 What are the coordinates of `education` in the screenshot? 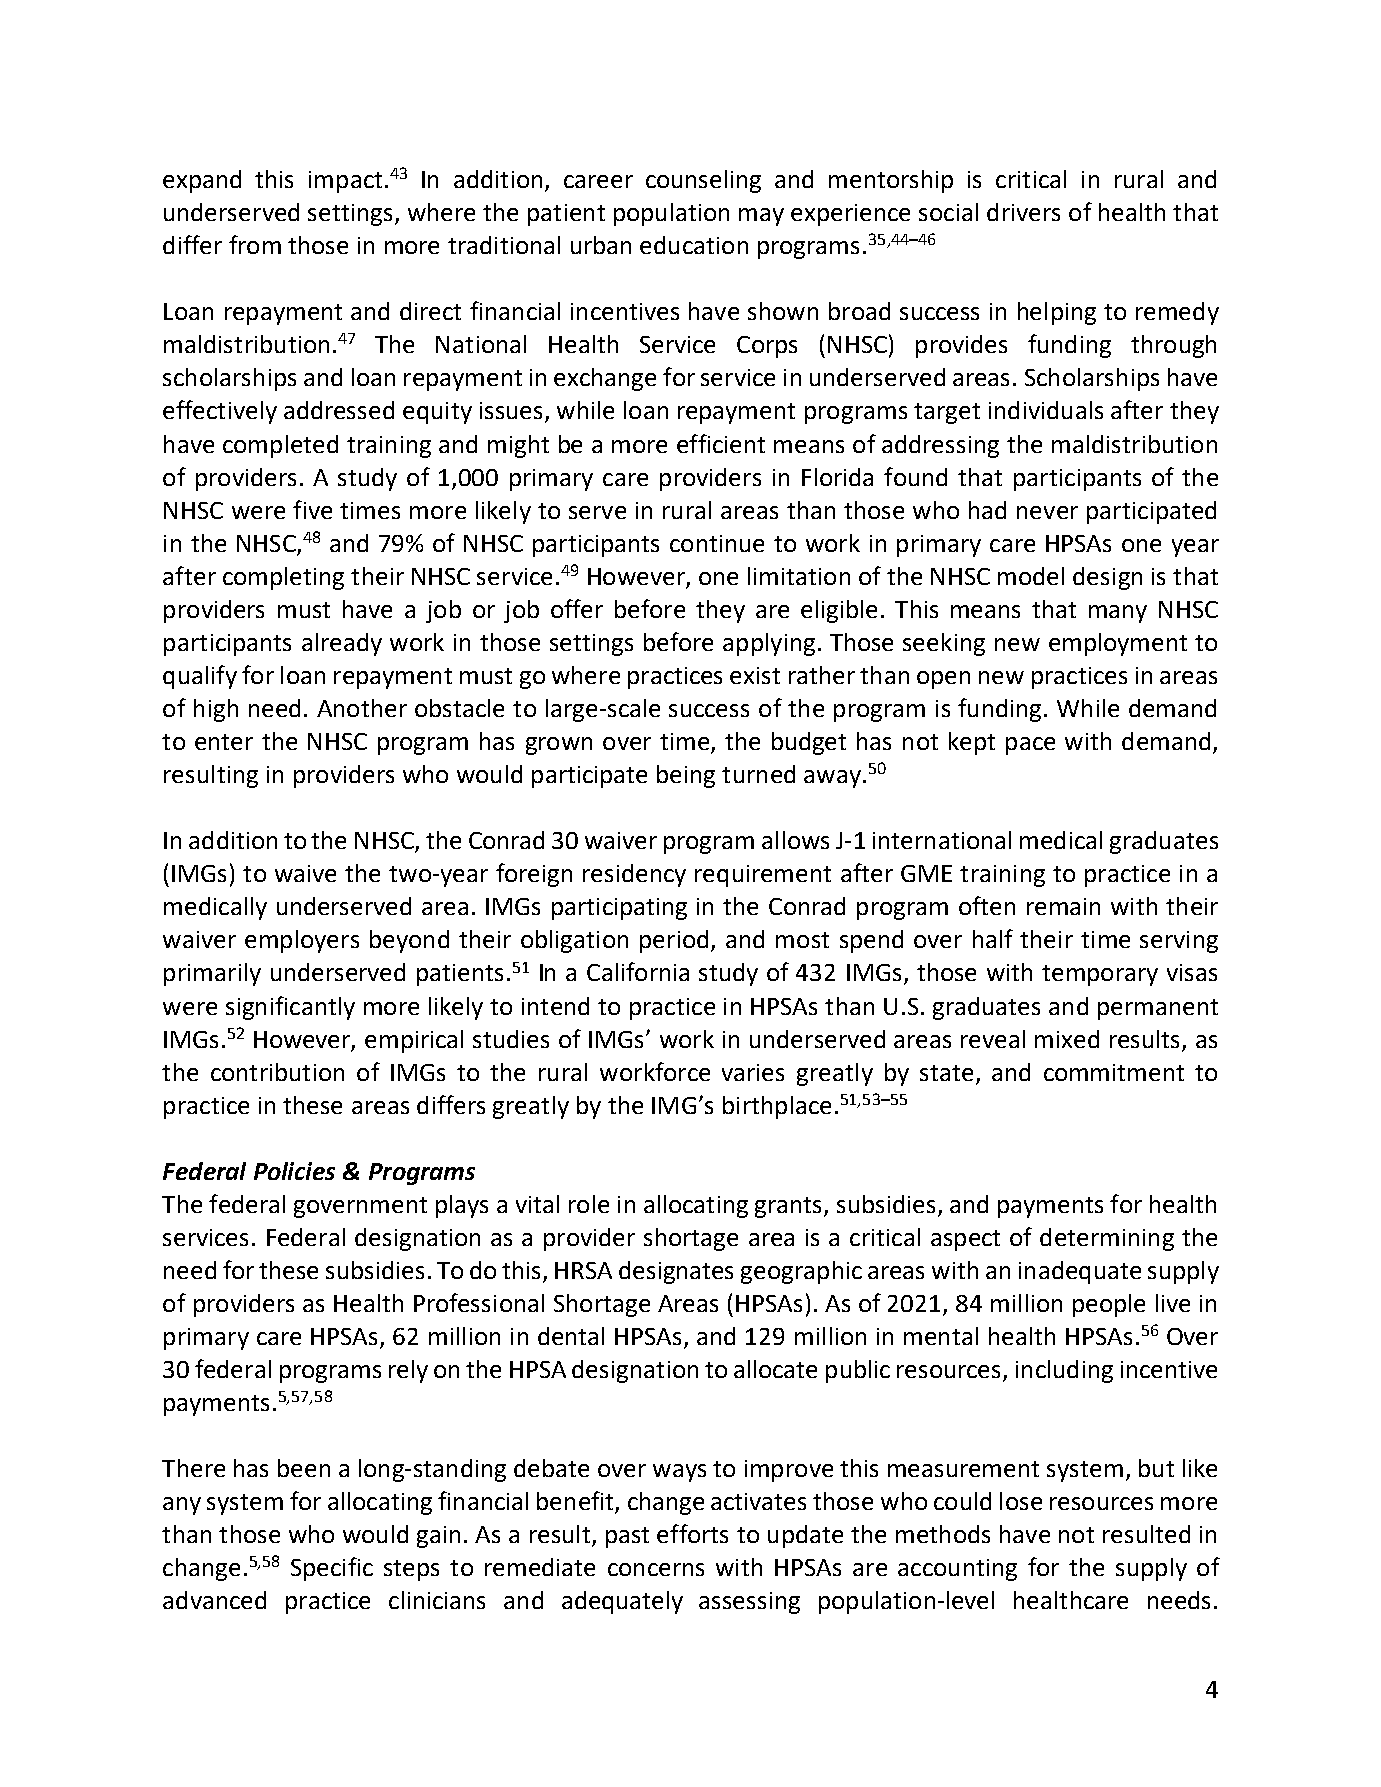 It's located at (694, 245).
